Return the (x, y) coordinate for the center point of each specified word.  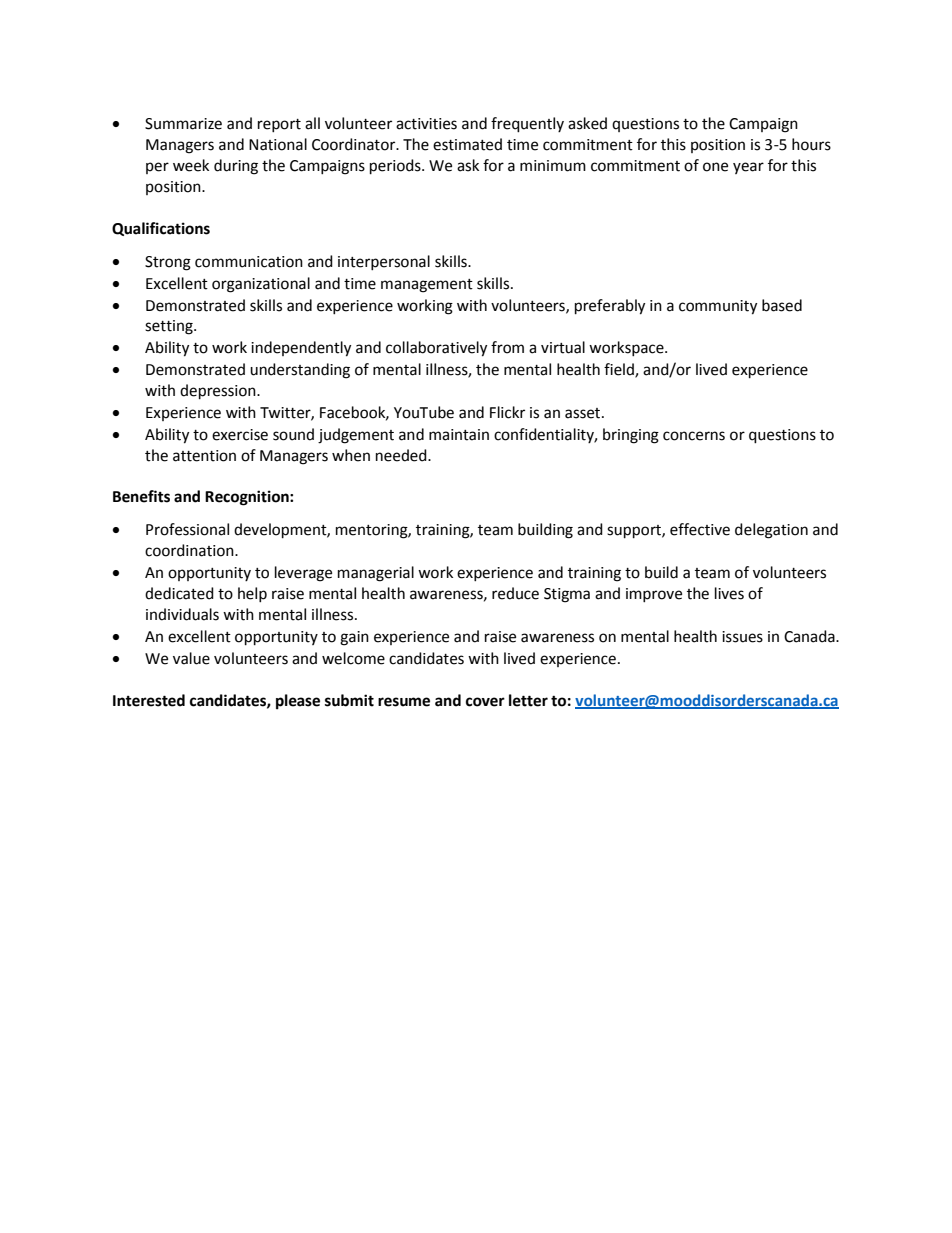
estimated (467, 144)
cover (485, 702)
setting (170, 327)
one (715, 167)
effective (700, 529)
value (191, 658)
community (718, 307)
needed (402, 455)
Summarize (183, 124)
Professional (187, 529)
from (507, 347)
